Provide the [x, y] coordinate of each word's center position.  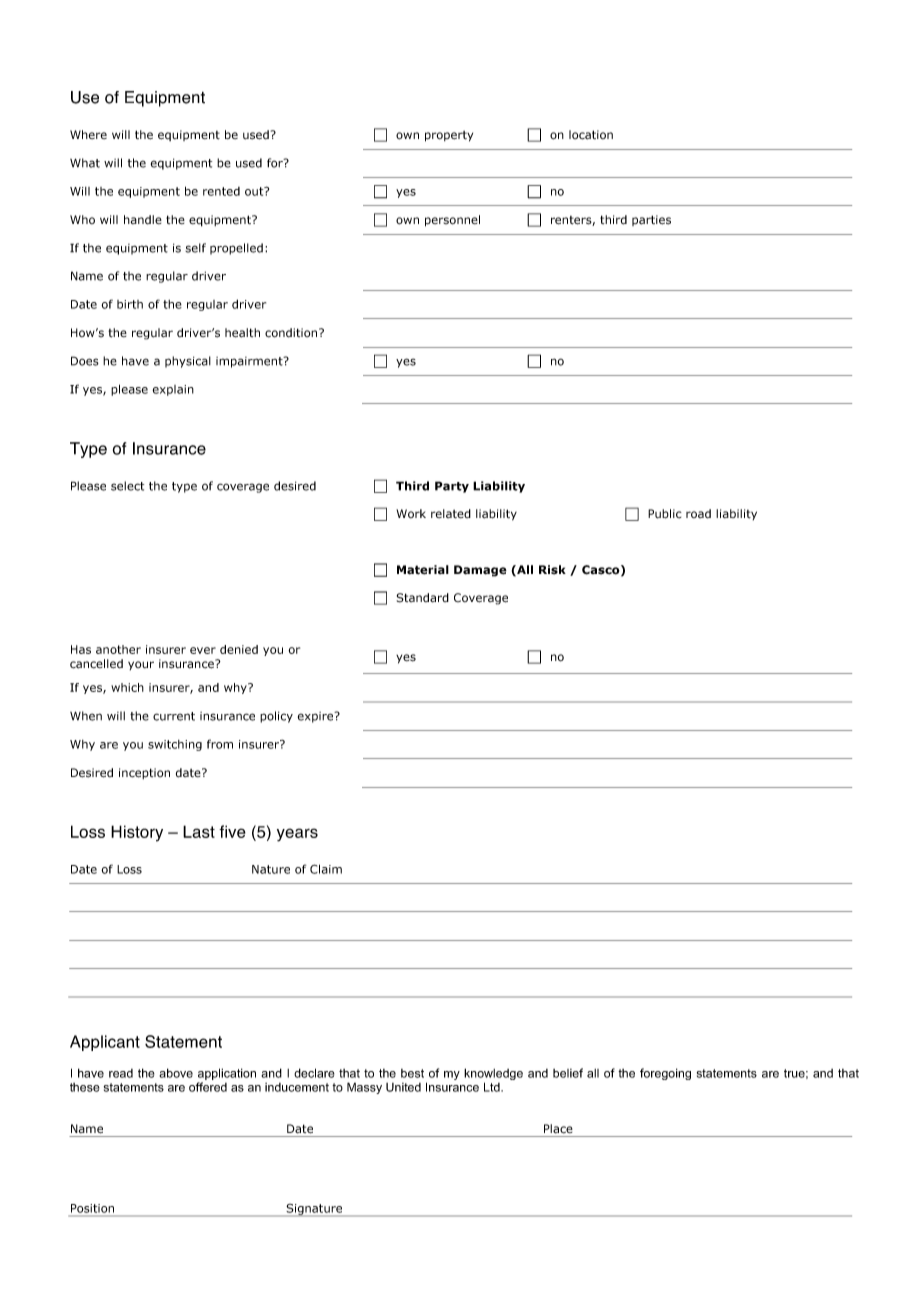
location [591, 135]
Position [92, 1208]
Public [665, 514]
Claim [326, 869]
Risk [552, 570]
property [449, 136]
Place [558, 1129]
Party [452, 487]
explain [173, 390]
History [137, 833]
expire [317, 717]
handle [143, 220]
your [141, 665]
